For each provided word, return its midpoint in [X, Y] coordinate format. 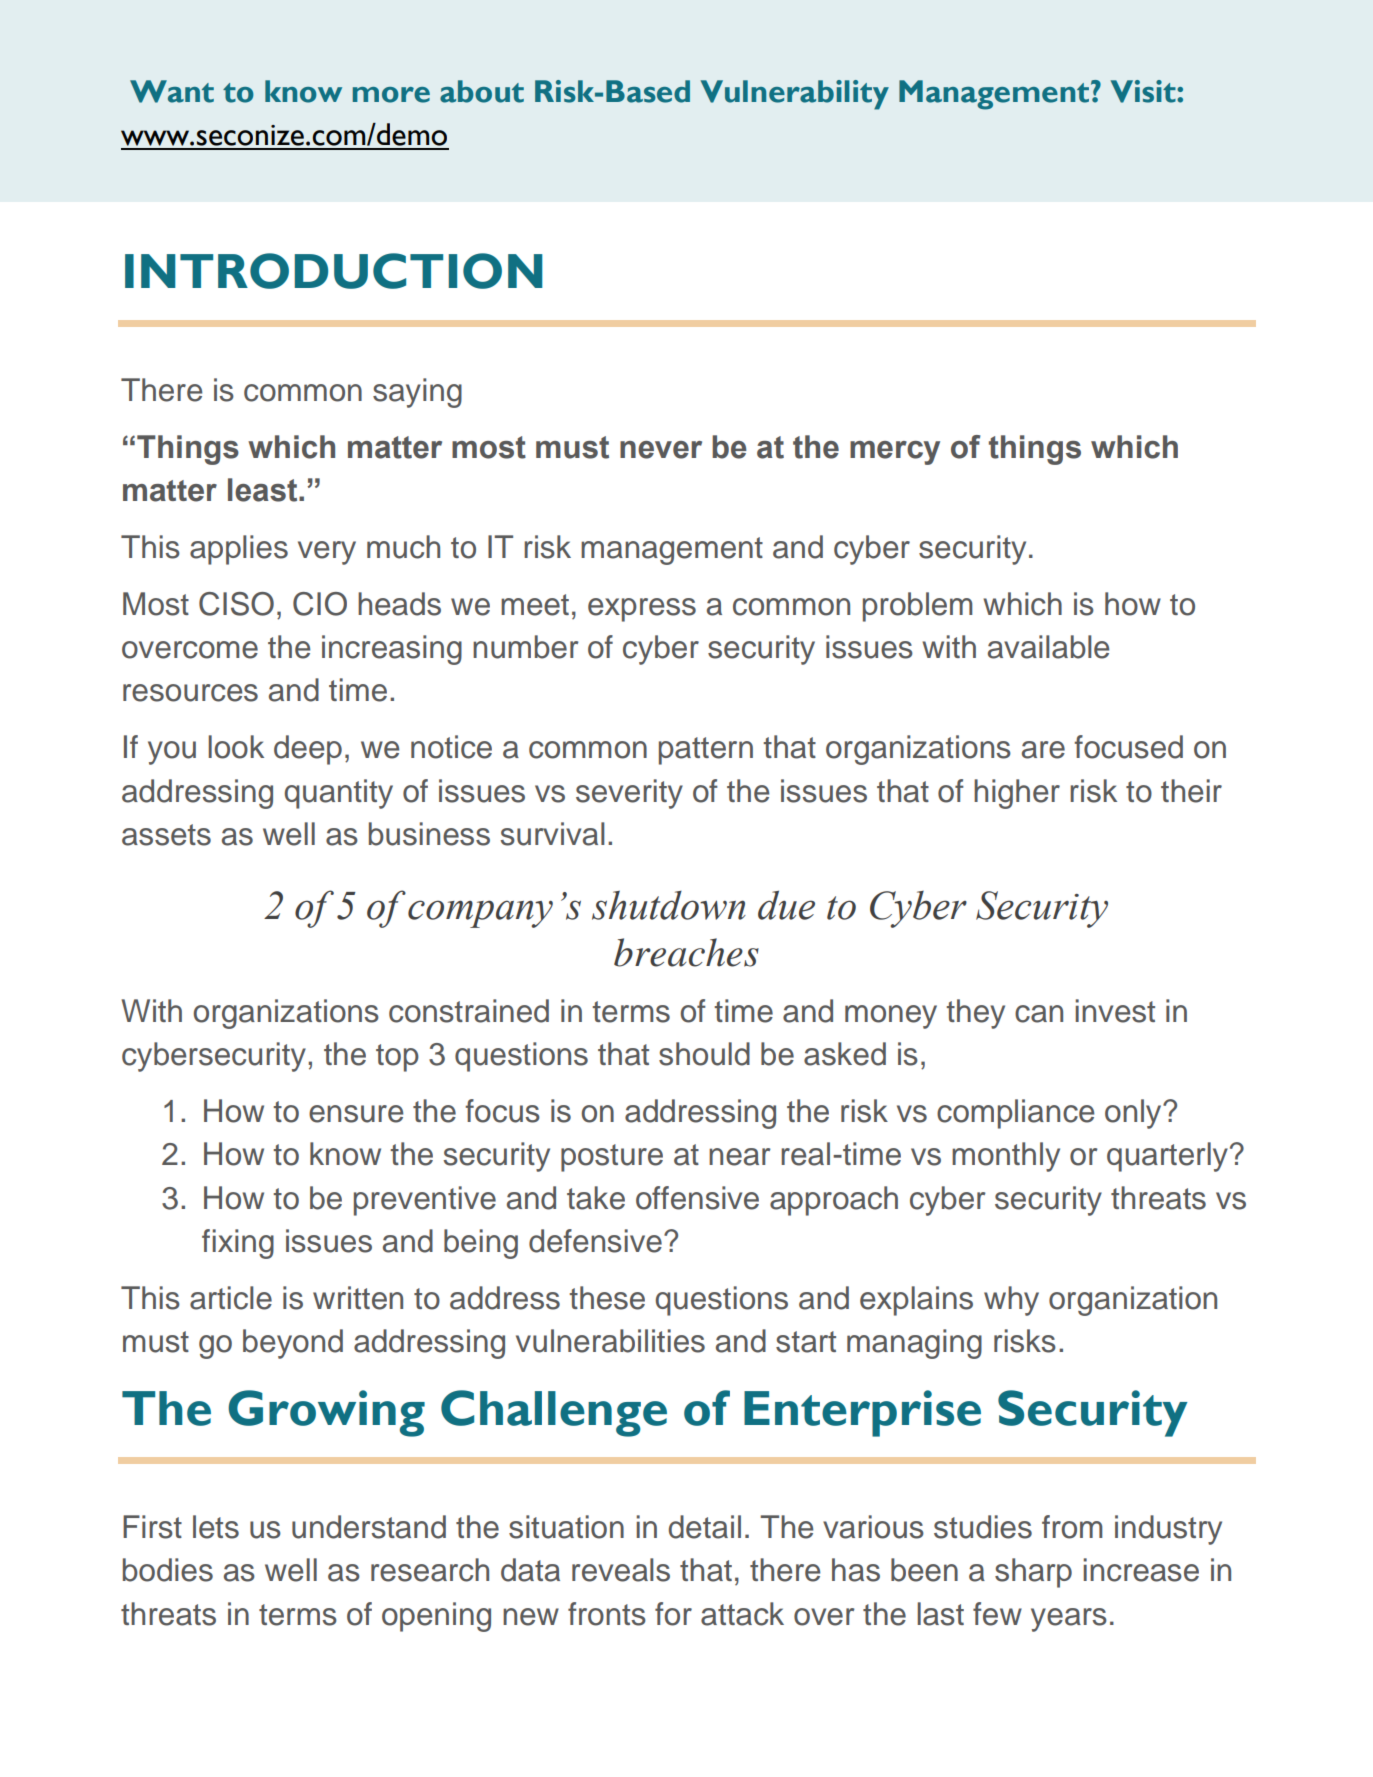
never [661, 450]
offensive [697, 1198]
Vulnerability [795, 95]
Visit [1144, 91]
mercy [895, 453]
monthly [1006, 1157]
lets [216, 1527]
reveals [621, 1570]
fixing [238, 1244]
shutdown [669, 905]
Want [172, 91]
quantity [338, 794]
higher [1017, 794]
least [264, 490]
